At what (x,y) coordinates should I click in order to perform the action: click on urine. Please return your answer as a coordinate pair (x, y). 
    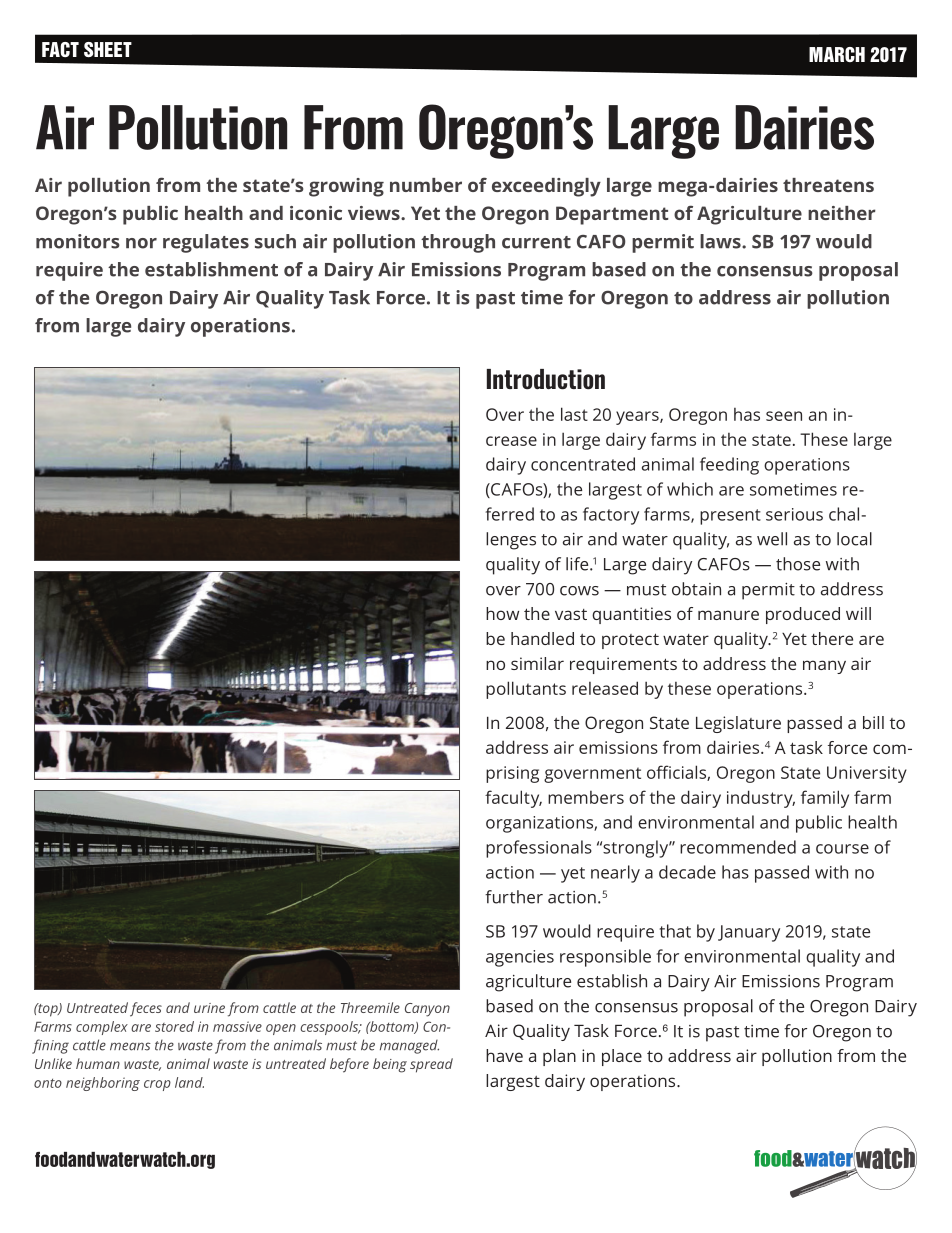
    Looking at the image, I should click on (209, 1008).
